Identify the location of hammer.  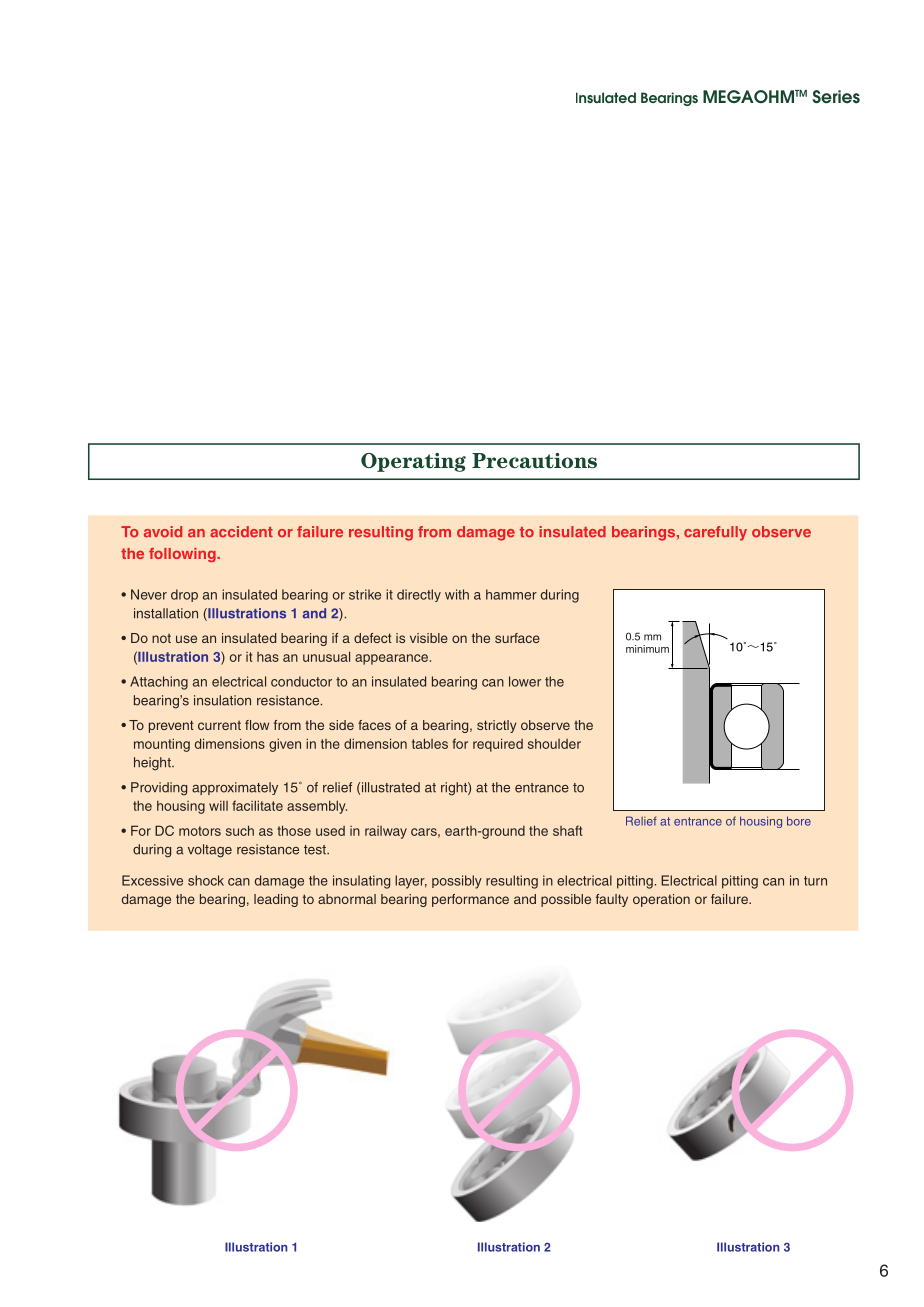
(511, 594).
